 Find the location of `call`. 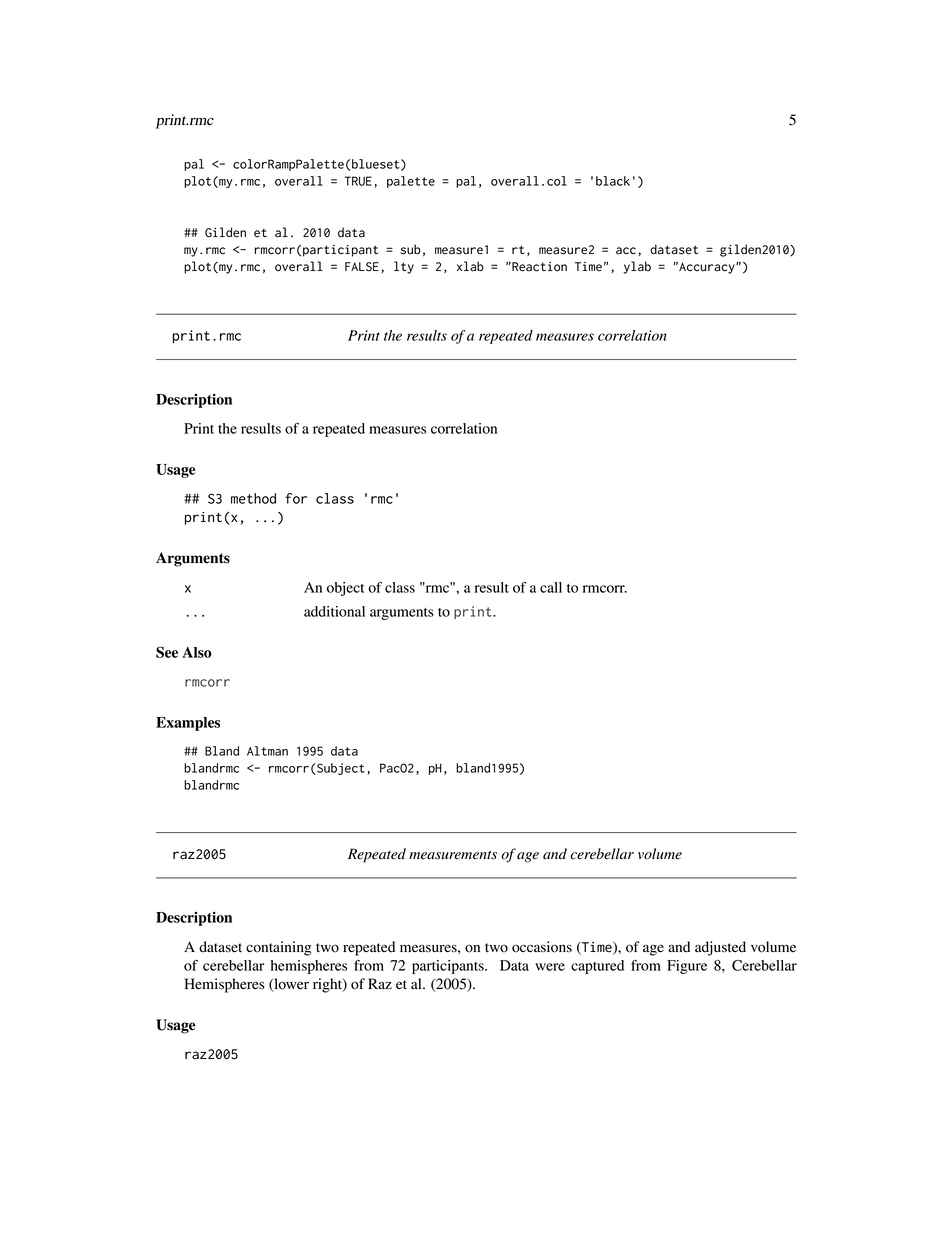

call is located at coordinates (551, 587).
